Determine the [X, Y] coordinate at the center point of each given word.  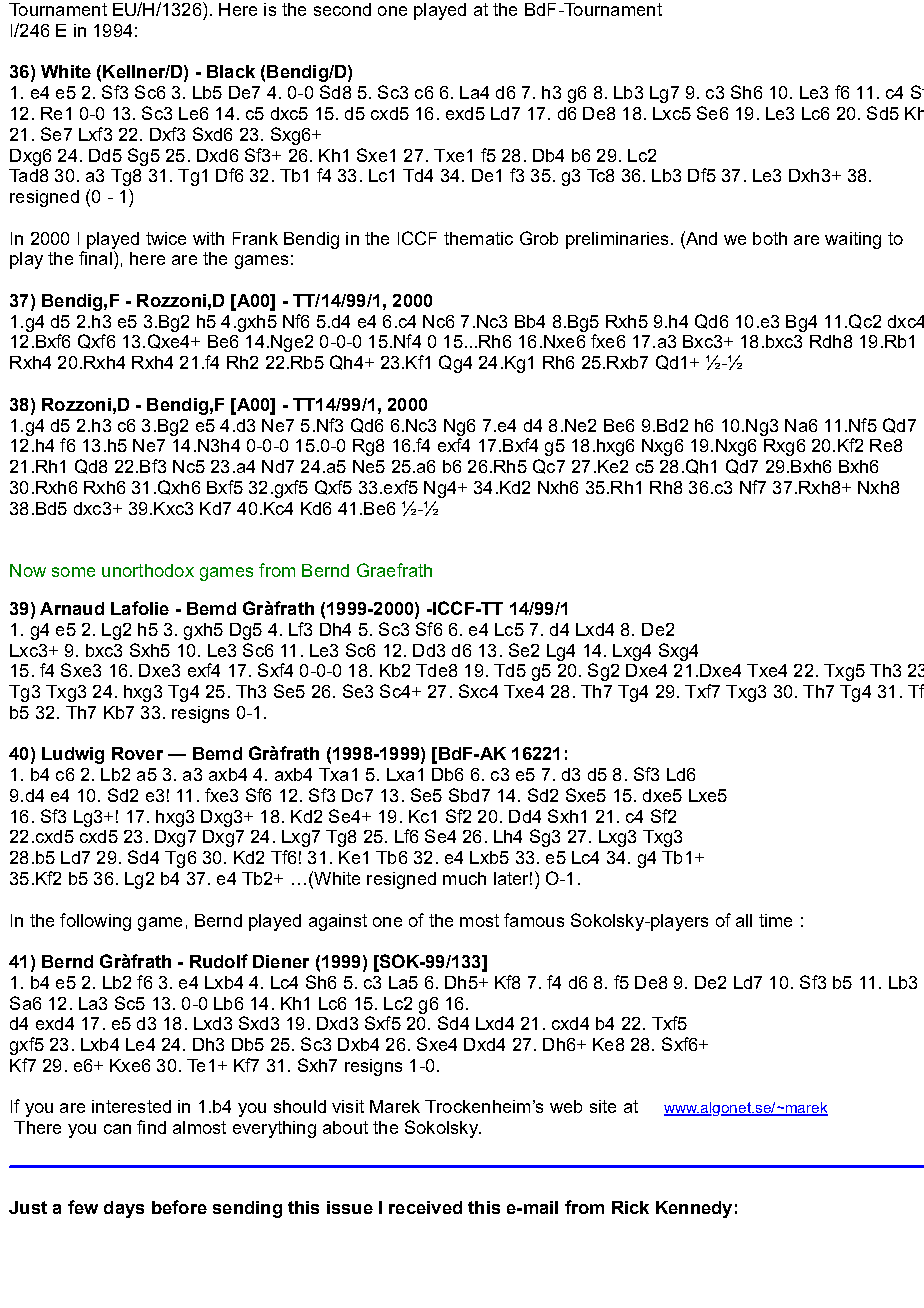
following [95, 922]
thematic [478, 238]
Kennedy [694, 1209]
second [342, 9]
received [425, 1207]
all [744, 920]
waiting [853, 240]
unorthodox [148, 570]
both [770, 238]
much [464, 878]
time [775, 920]
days [124, 1209]
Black [231, 71]
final [95, 258]
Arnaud [72, 608]
